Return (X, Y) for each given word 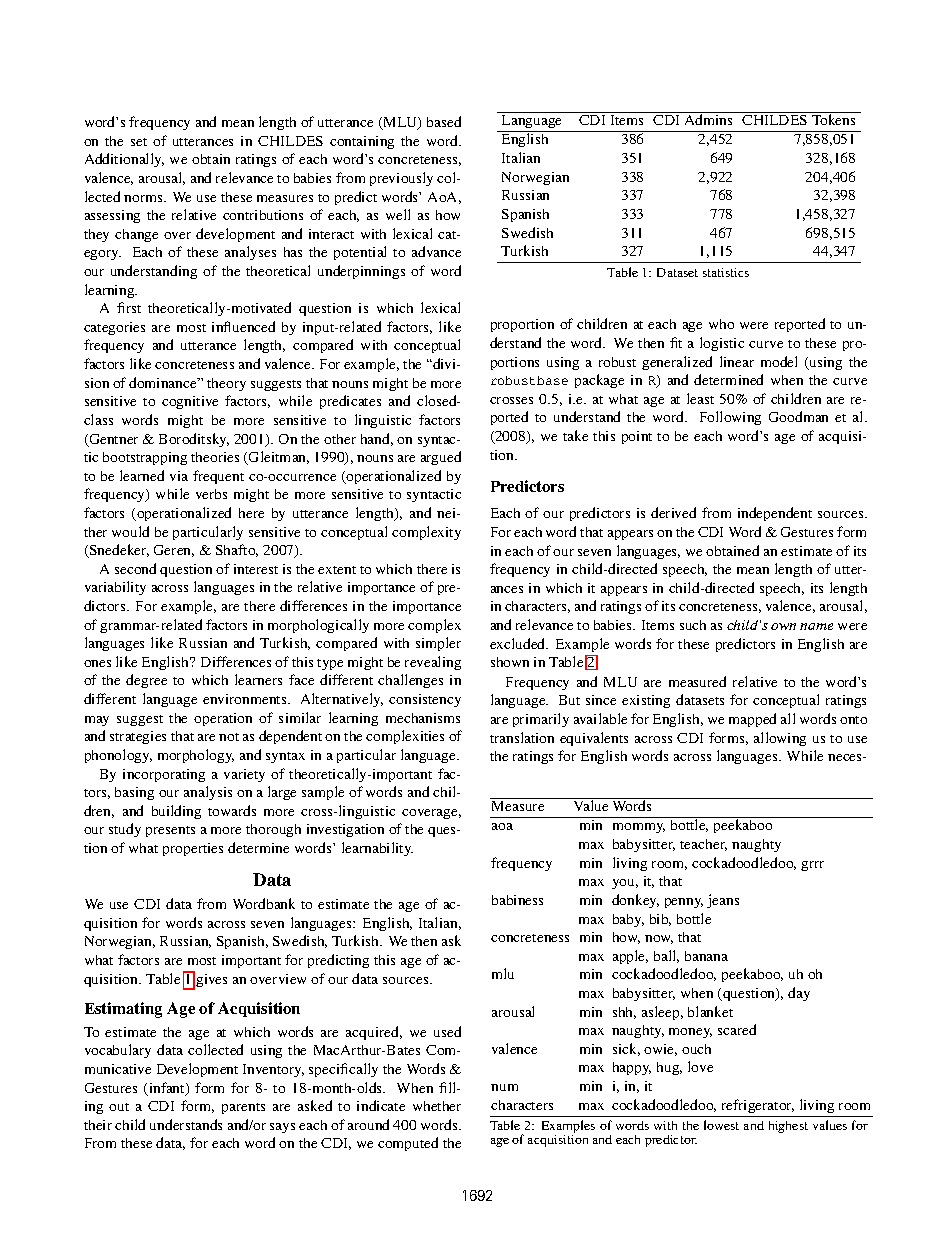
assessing (112, 216)
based (444, 121)
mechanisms (423, 718)
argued (441, 458)
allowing (780, 739)
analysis (208, 793)
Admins (708, 119)
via (179, 476)
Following (730, 418)
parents (243, 1108)
